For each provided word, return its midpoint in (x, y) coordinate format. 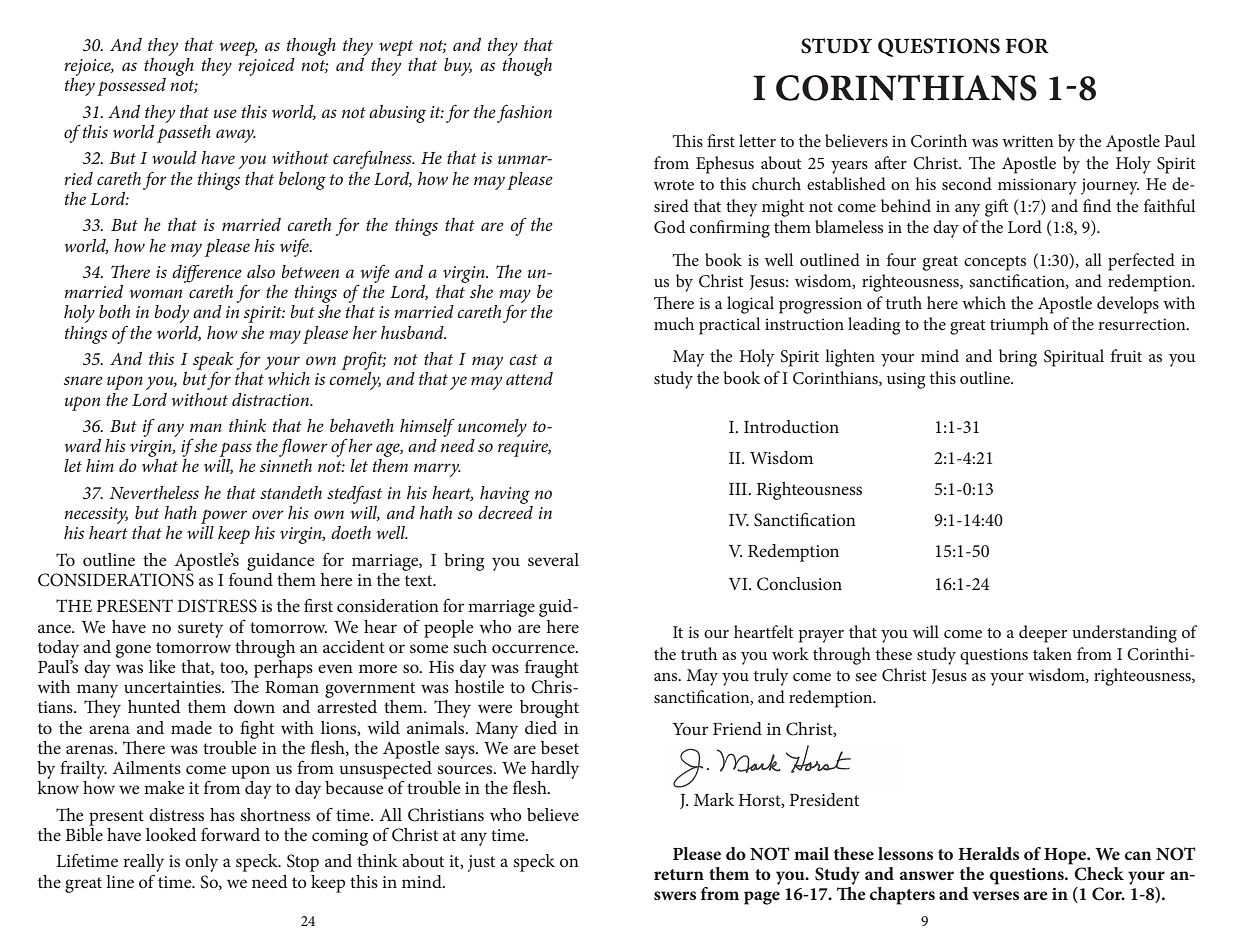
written (1028, 141)
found (251, 578)
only (201, 863)
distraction (272, 399)
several (553, 559)
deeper (1043, 634)
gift (996, 208)
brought (549, 709)
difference (207, 274)
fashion (524, 113)
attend (529, 378)
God (669, 227)
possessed (131, 87)
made (191, 727)
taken (1052, 653)
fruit (1126, 355)
